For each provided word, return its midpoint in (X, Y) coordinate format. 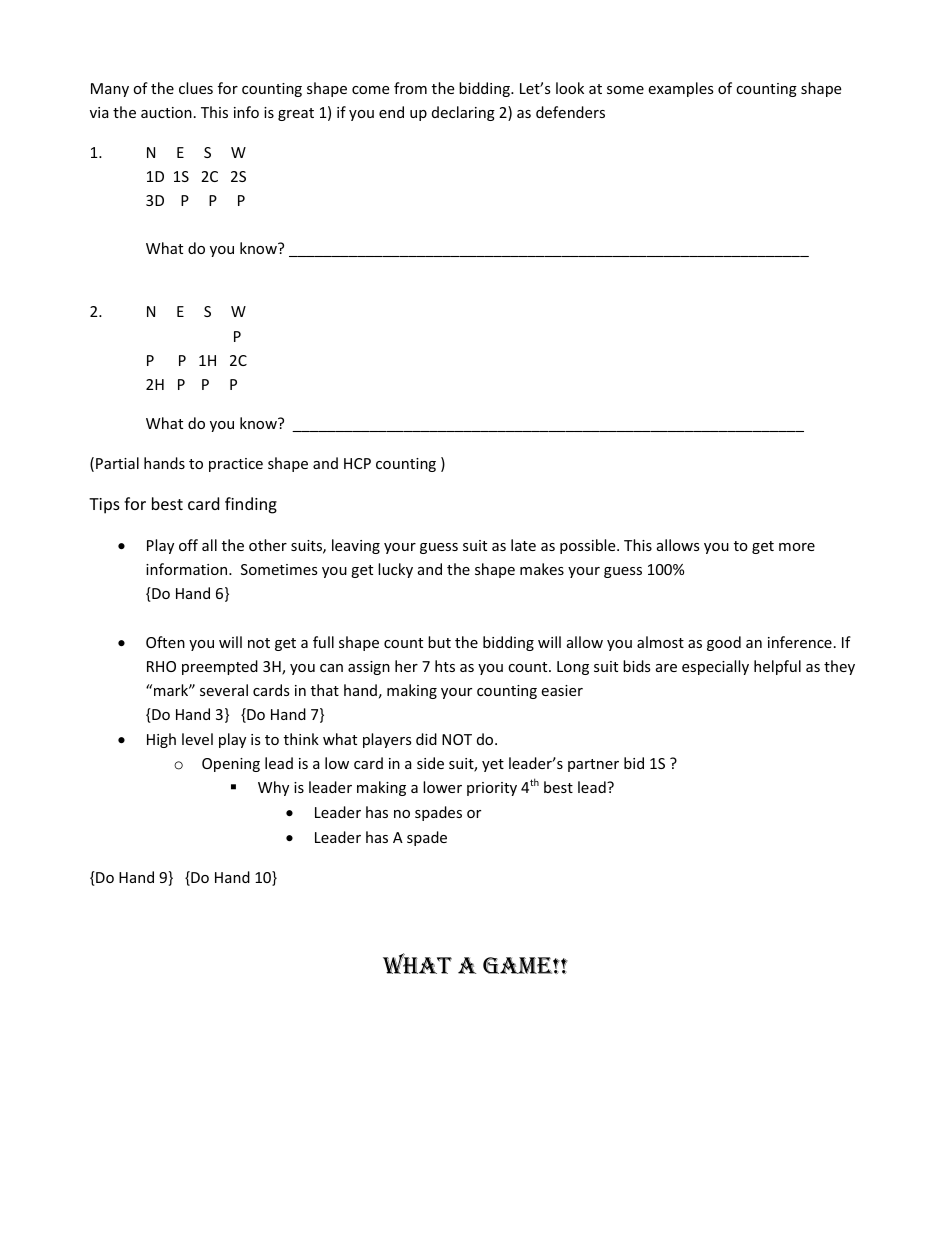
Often (165, 642)
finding (251, 505)
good (724, 643)
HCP (357, 463)
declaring (463, 113)
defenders (570, 112)
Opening (231, 765)
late (523, 545)
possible (589, 546)
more (797, 547)
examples (681, 89)
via (99, 112)
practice (236, 465)
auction (166, 112)
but (439, 642)
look (570, 88)
